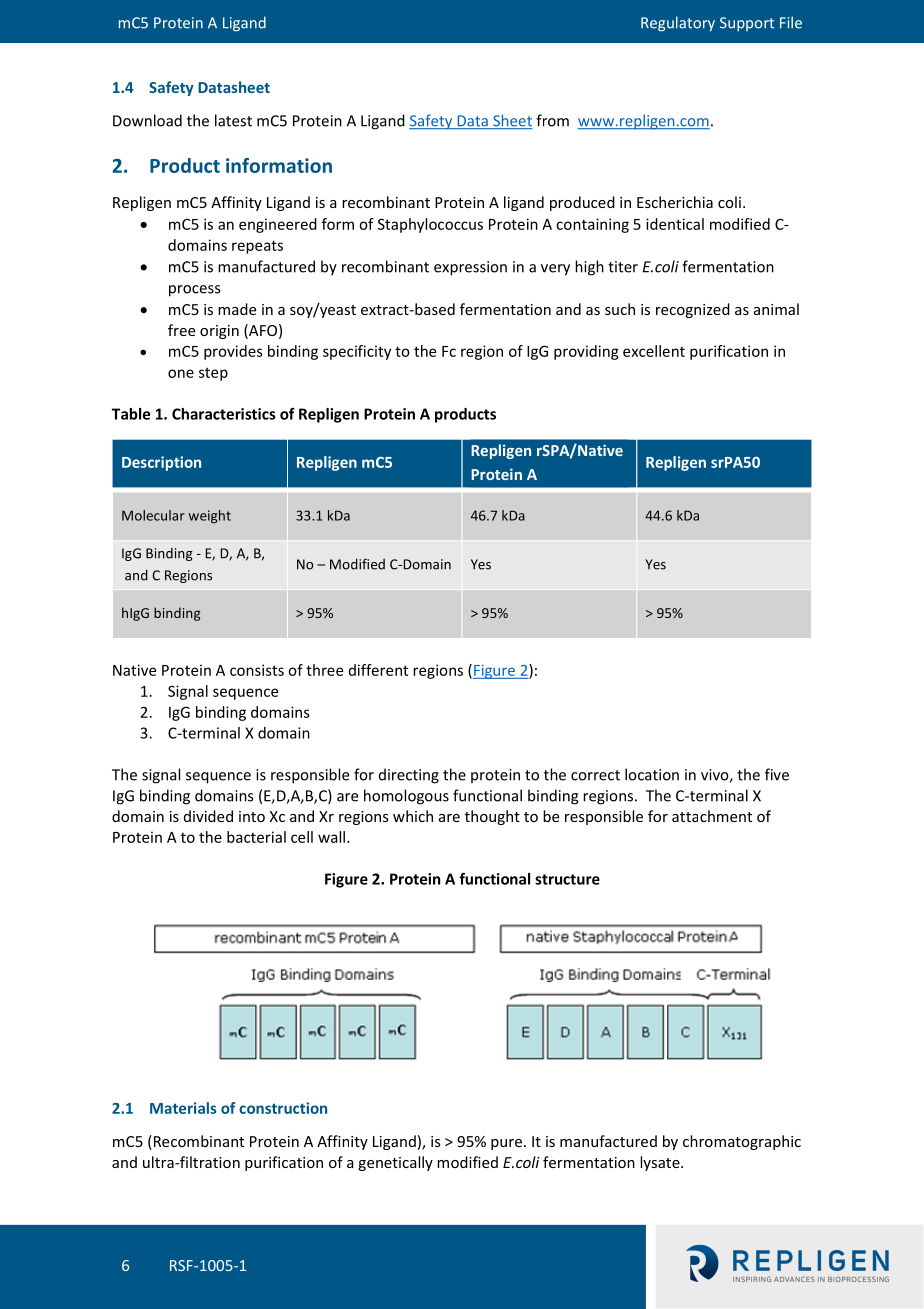 This screenshot has width=924, height=1309. I want to click on pure, so click(506, 1144).
